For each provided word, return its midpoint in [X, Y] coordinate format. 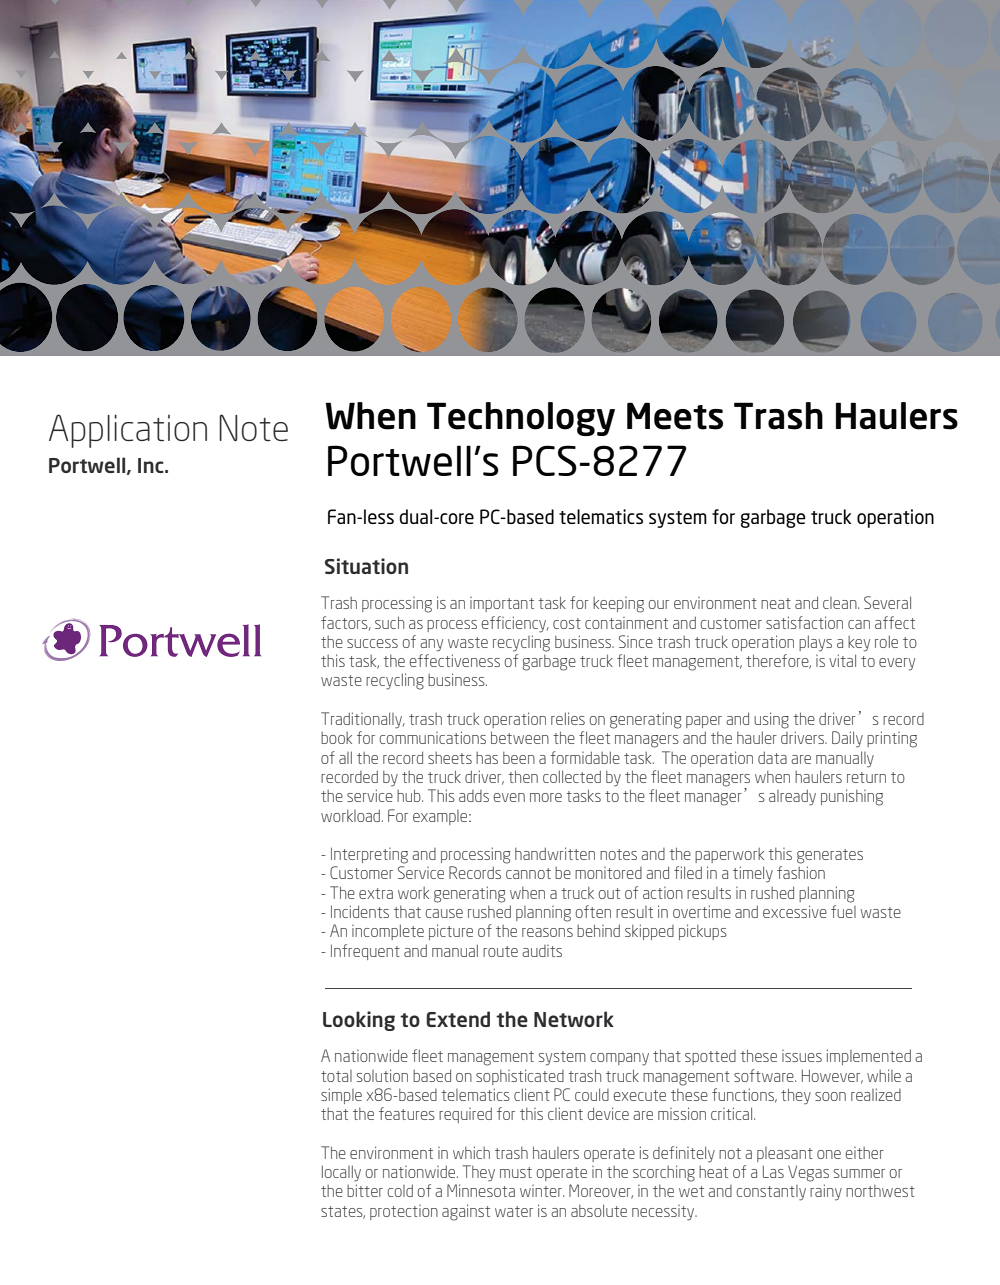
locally [341, 1173]
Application [128, 431]
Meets [675, 416]
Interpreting [369, 855]
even [509, 797]
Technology [521, 419]
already [792, 797]
